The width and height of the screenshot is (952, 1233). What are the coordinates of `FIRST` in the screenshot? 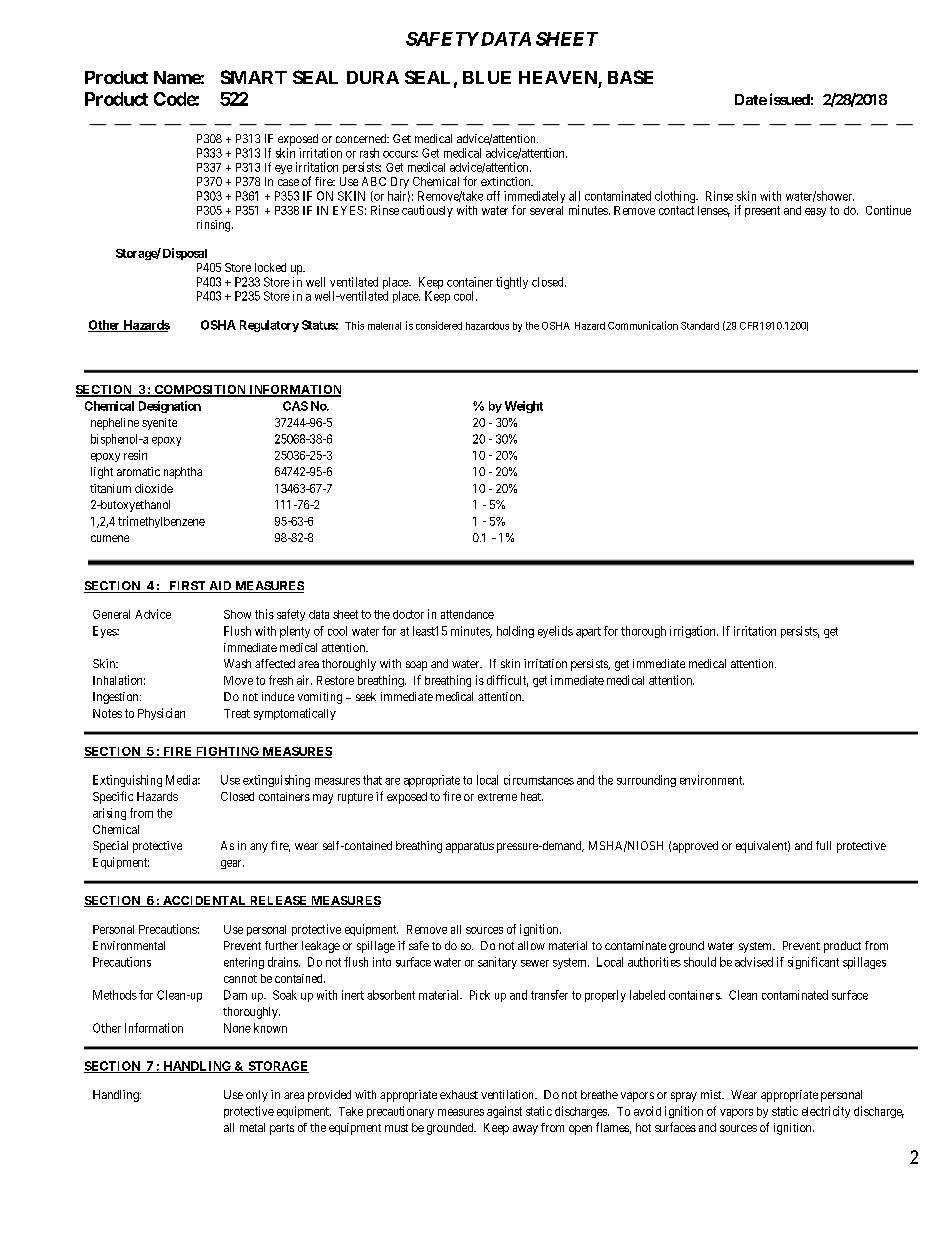 It's located at (187, 587).
